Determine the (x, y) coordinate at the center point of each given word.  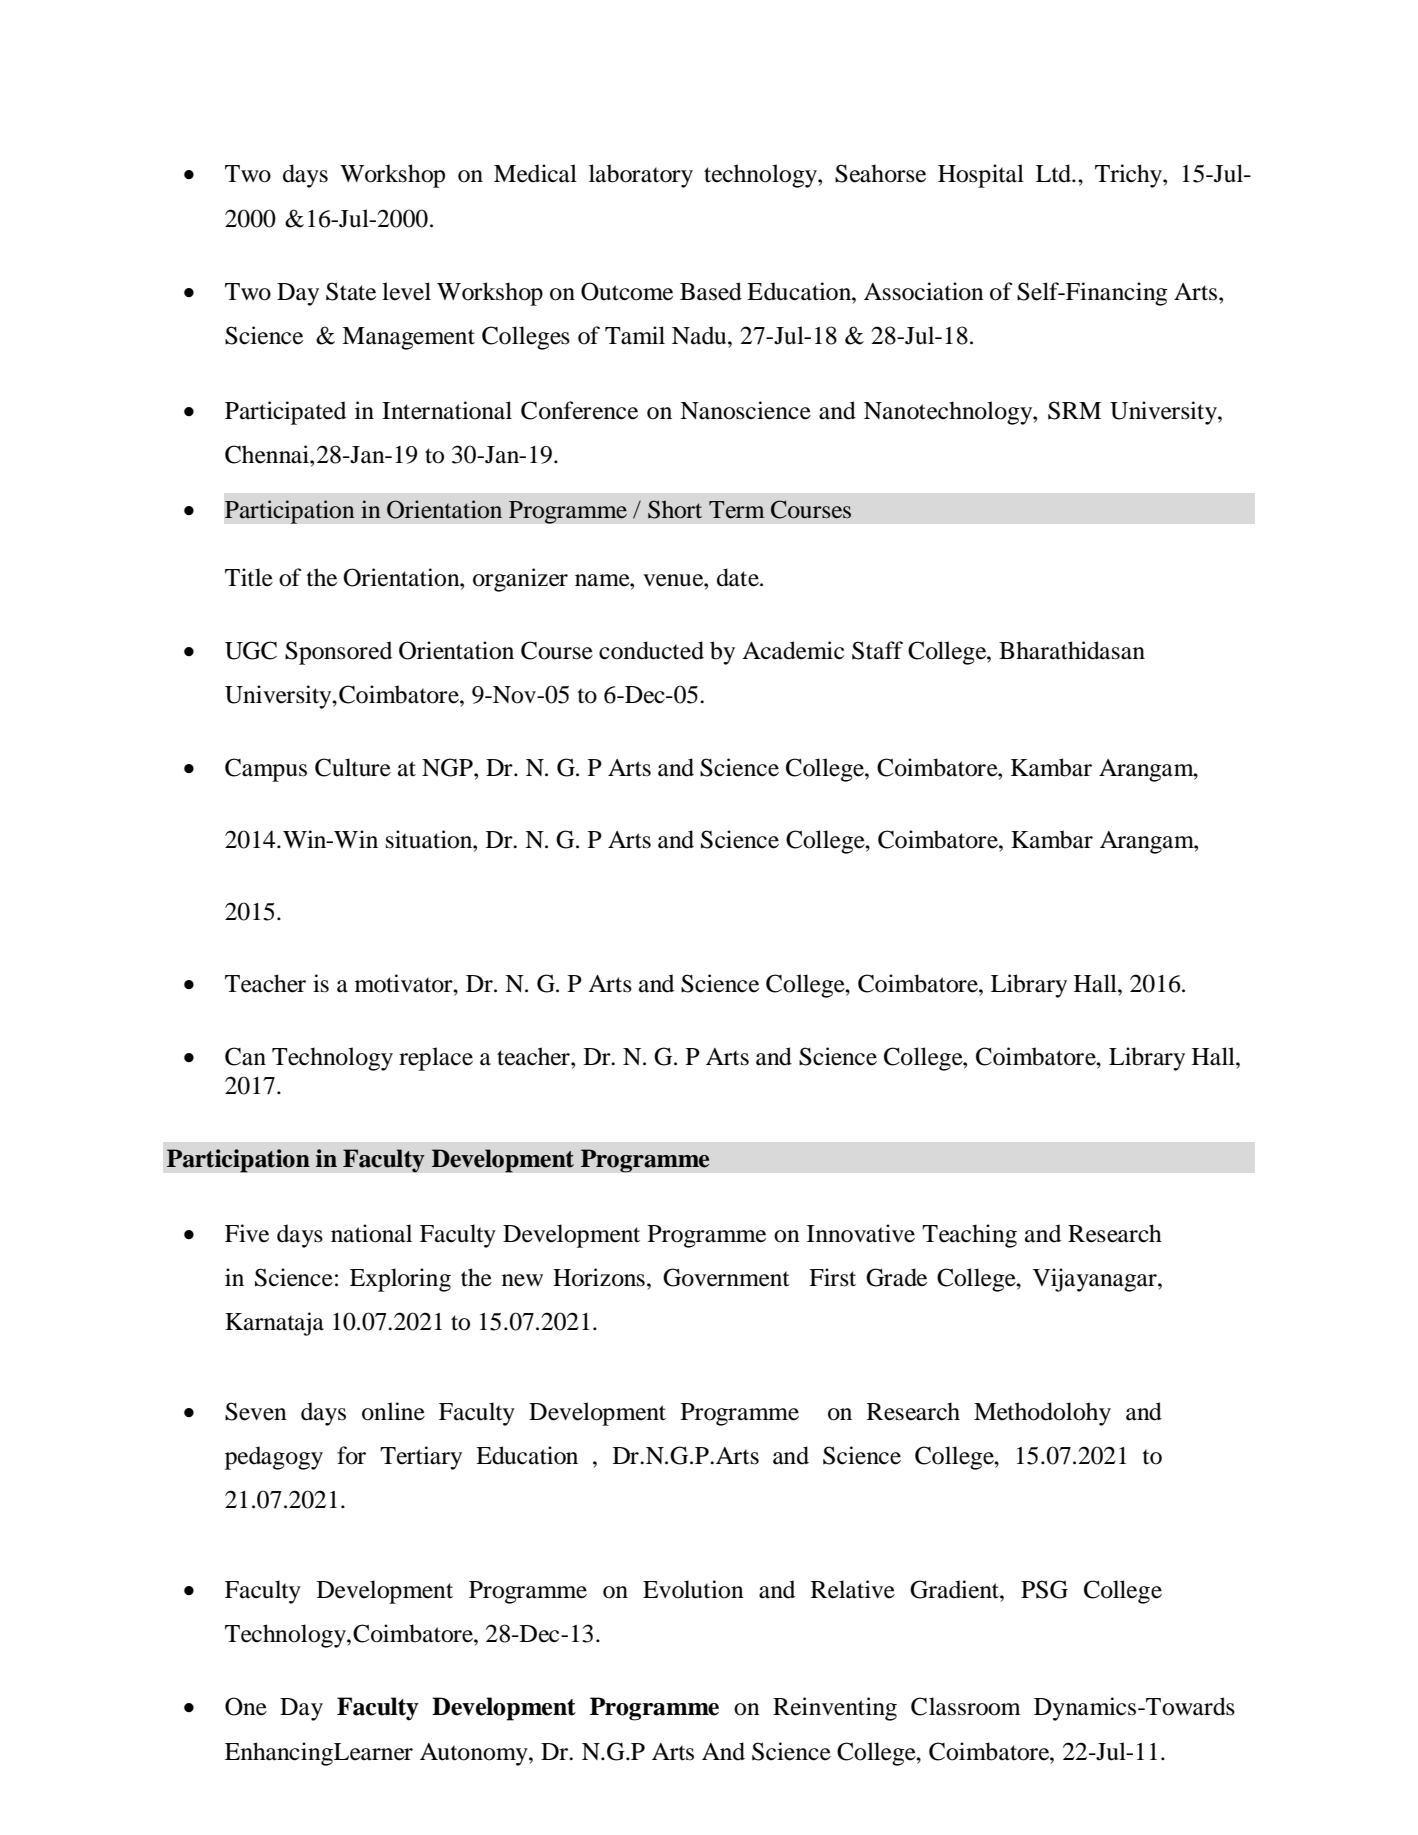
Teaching (969, 1236)
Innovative (861, 1233)
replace (436, 1059)
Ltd (1055, 173)
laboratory (641, 176)
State (351, 291)
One (246, 1706)
